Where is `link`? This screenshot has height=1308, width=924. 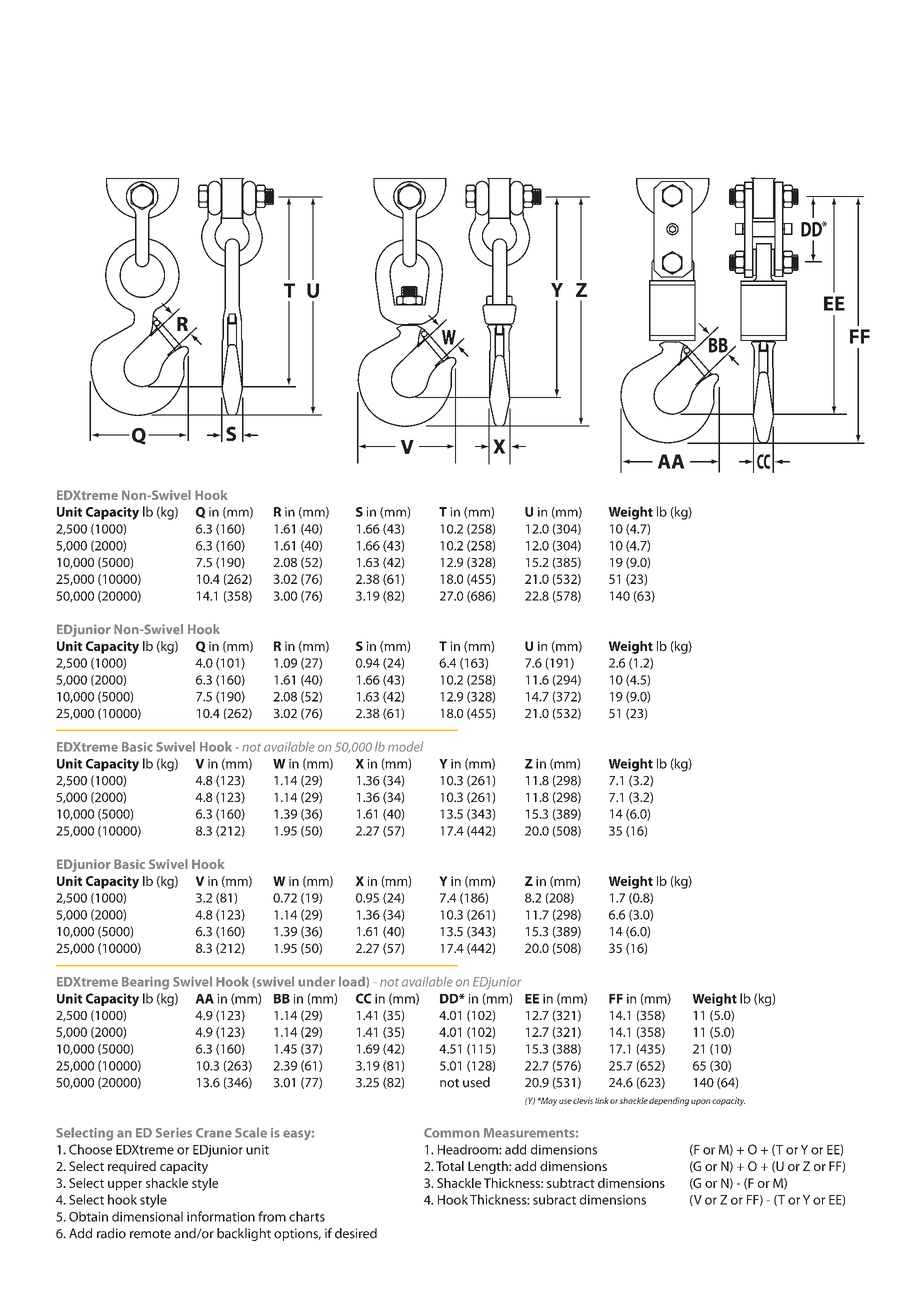
link is located at coordinates (602, 1100).
